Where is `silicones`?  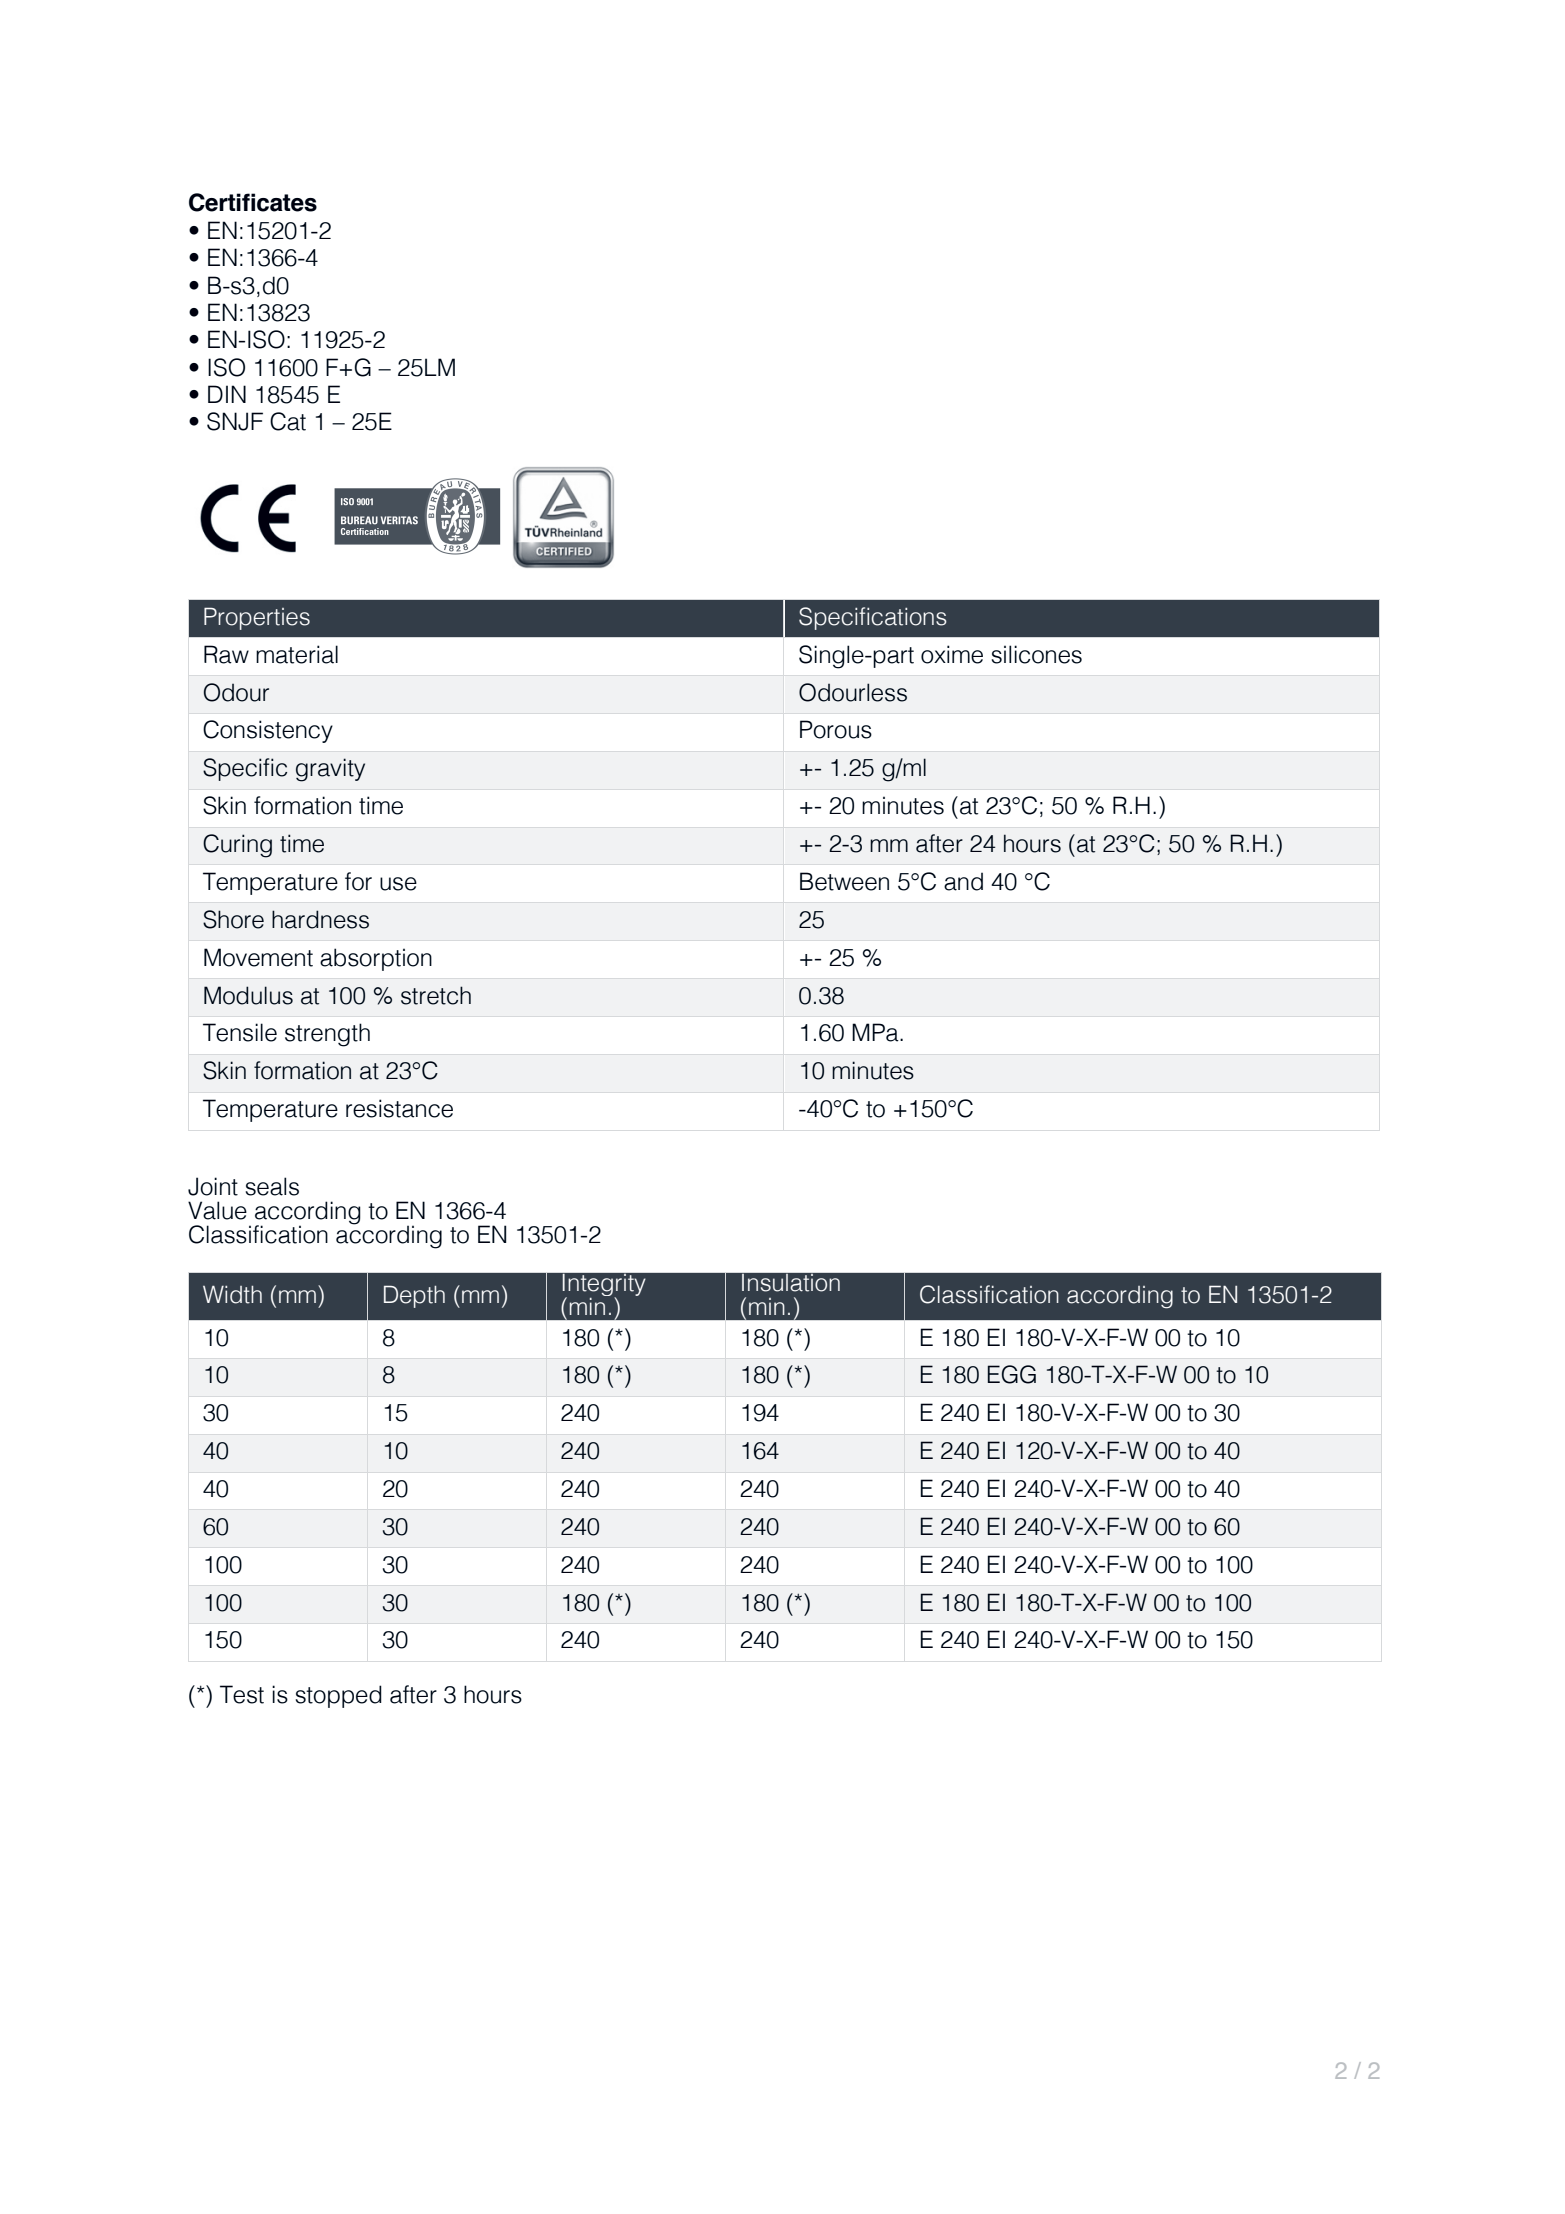
silicones is located at coordinates (1036, 654).
